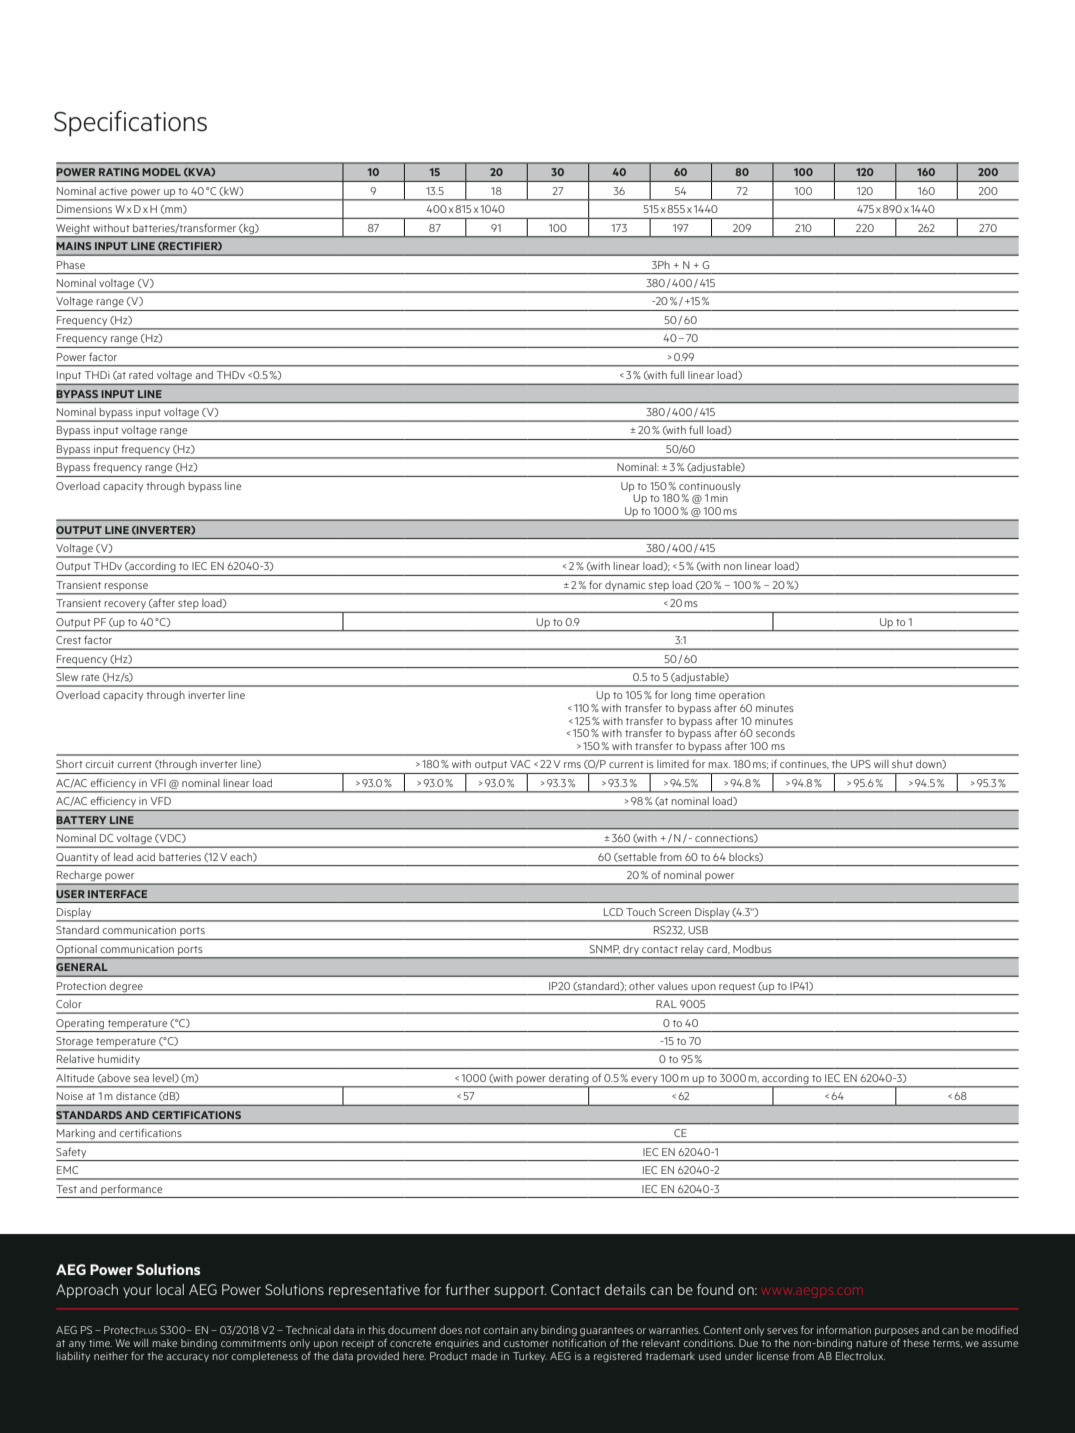 The width and height of the page is (1075, 1433). What do you see at coordinates (520, 764) in the page?
I see `VAC` at bounding box center [520, 764].
